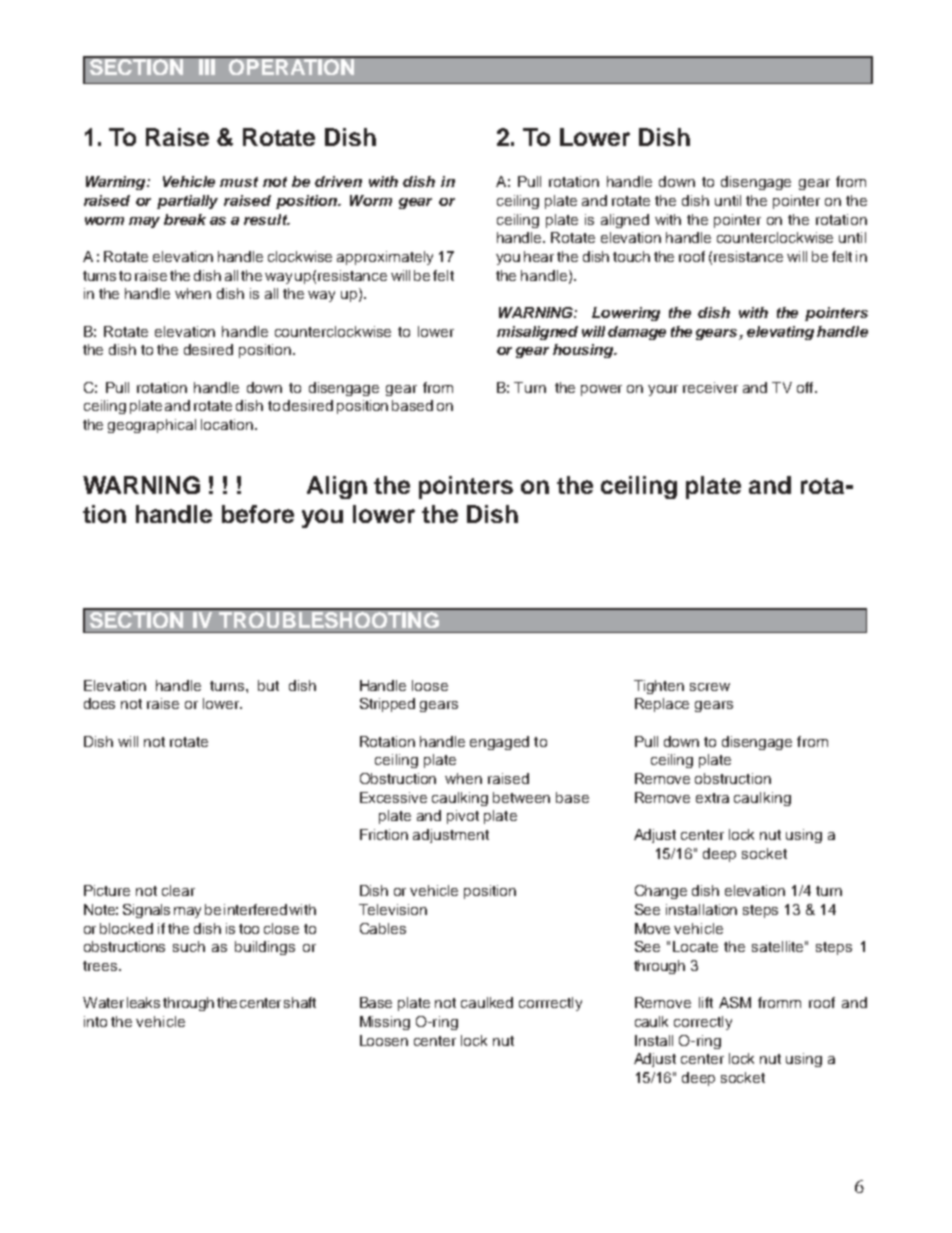  Describe the element at coordinates (710, 687) in the image. I see `screw` at that location.
